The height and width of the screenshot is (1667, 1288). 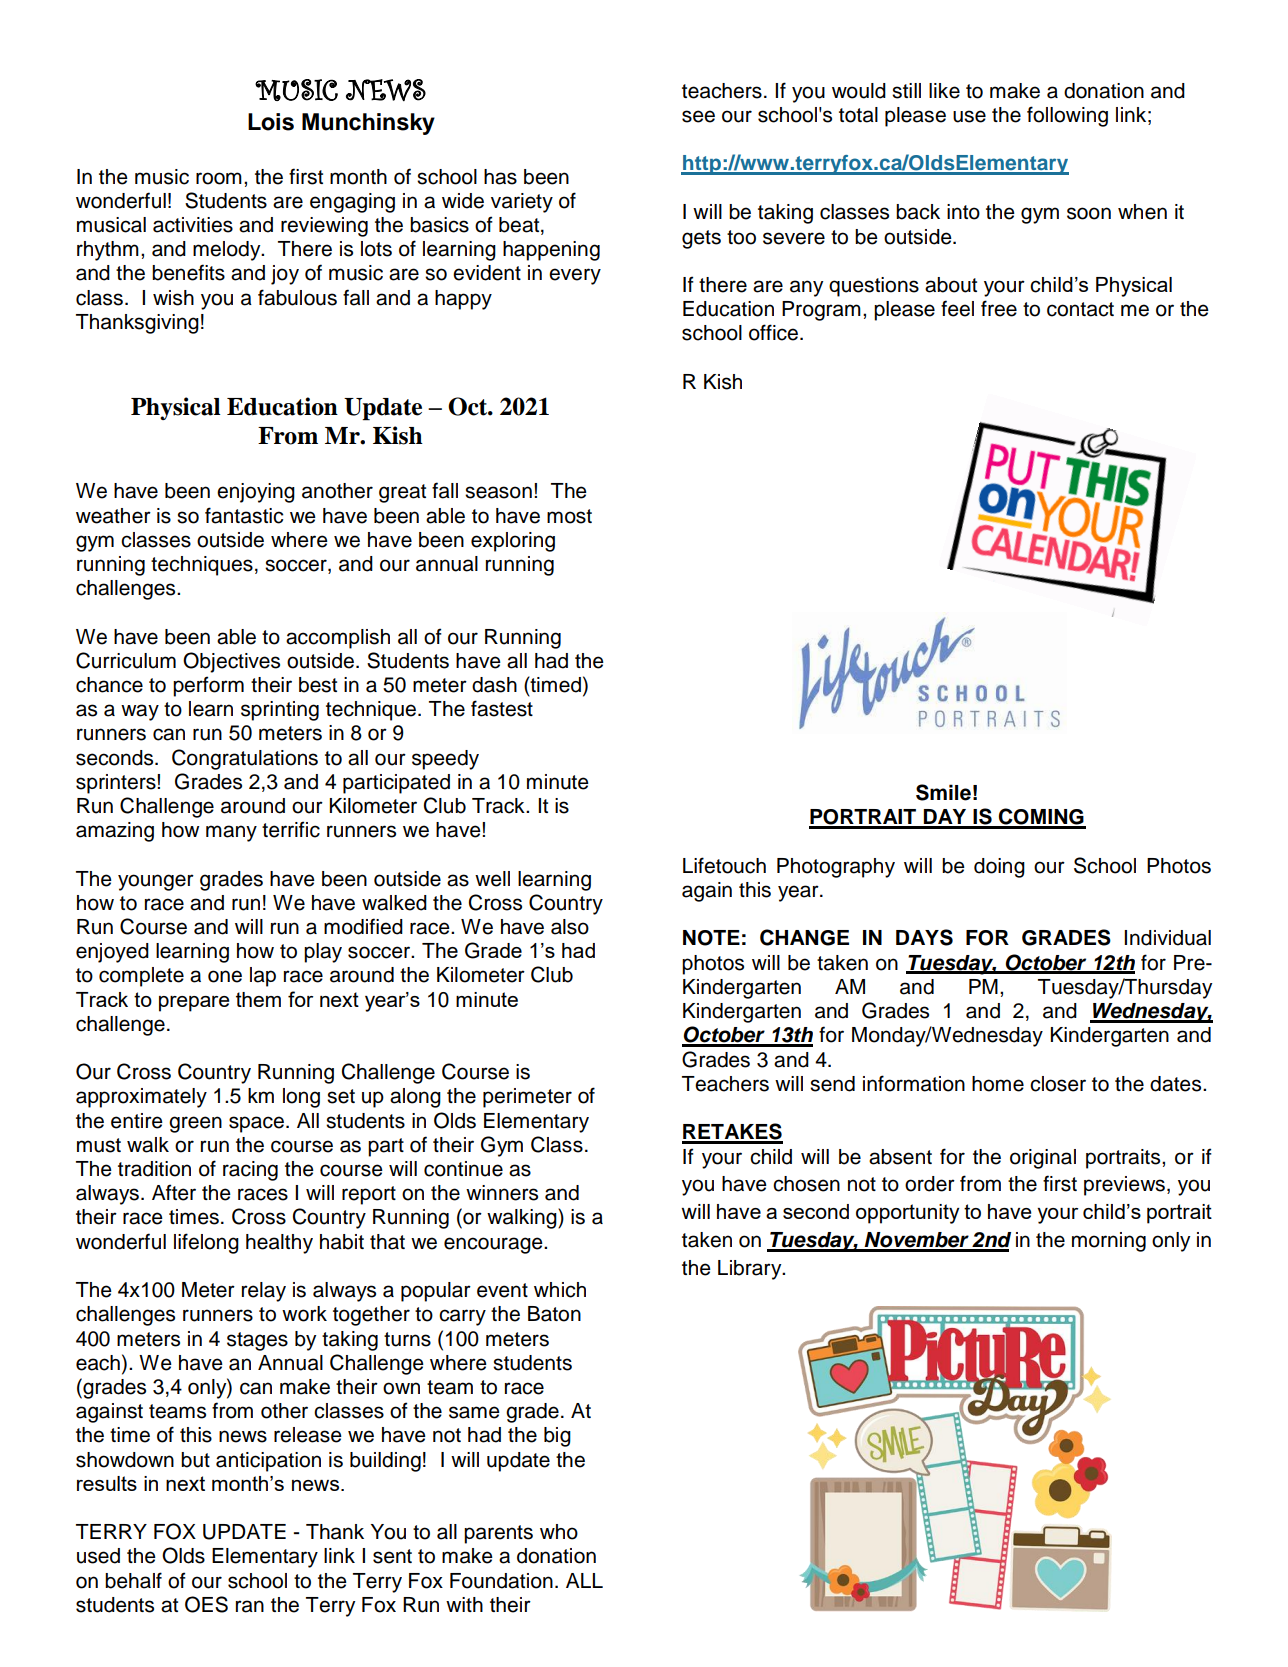 I want to click on also, so click(x=570, y=927).
